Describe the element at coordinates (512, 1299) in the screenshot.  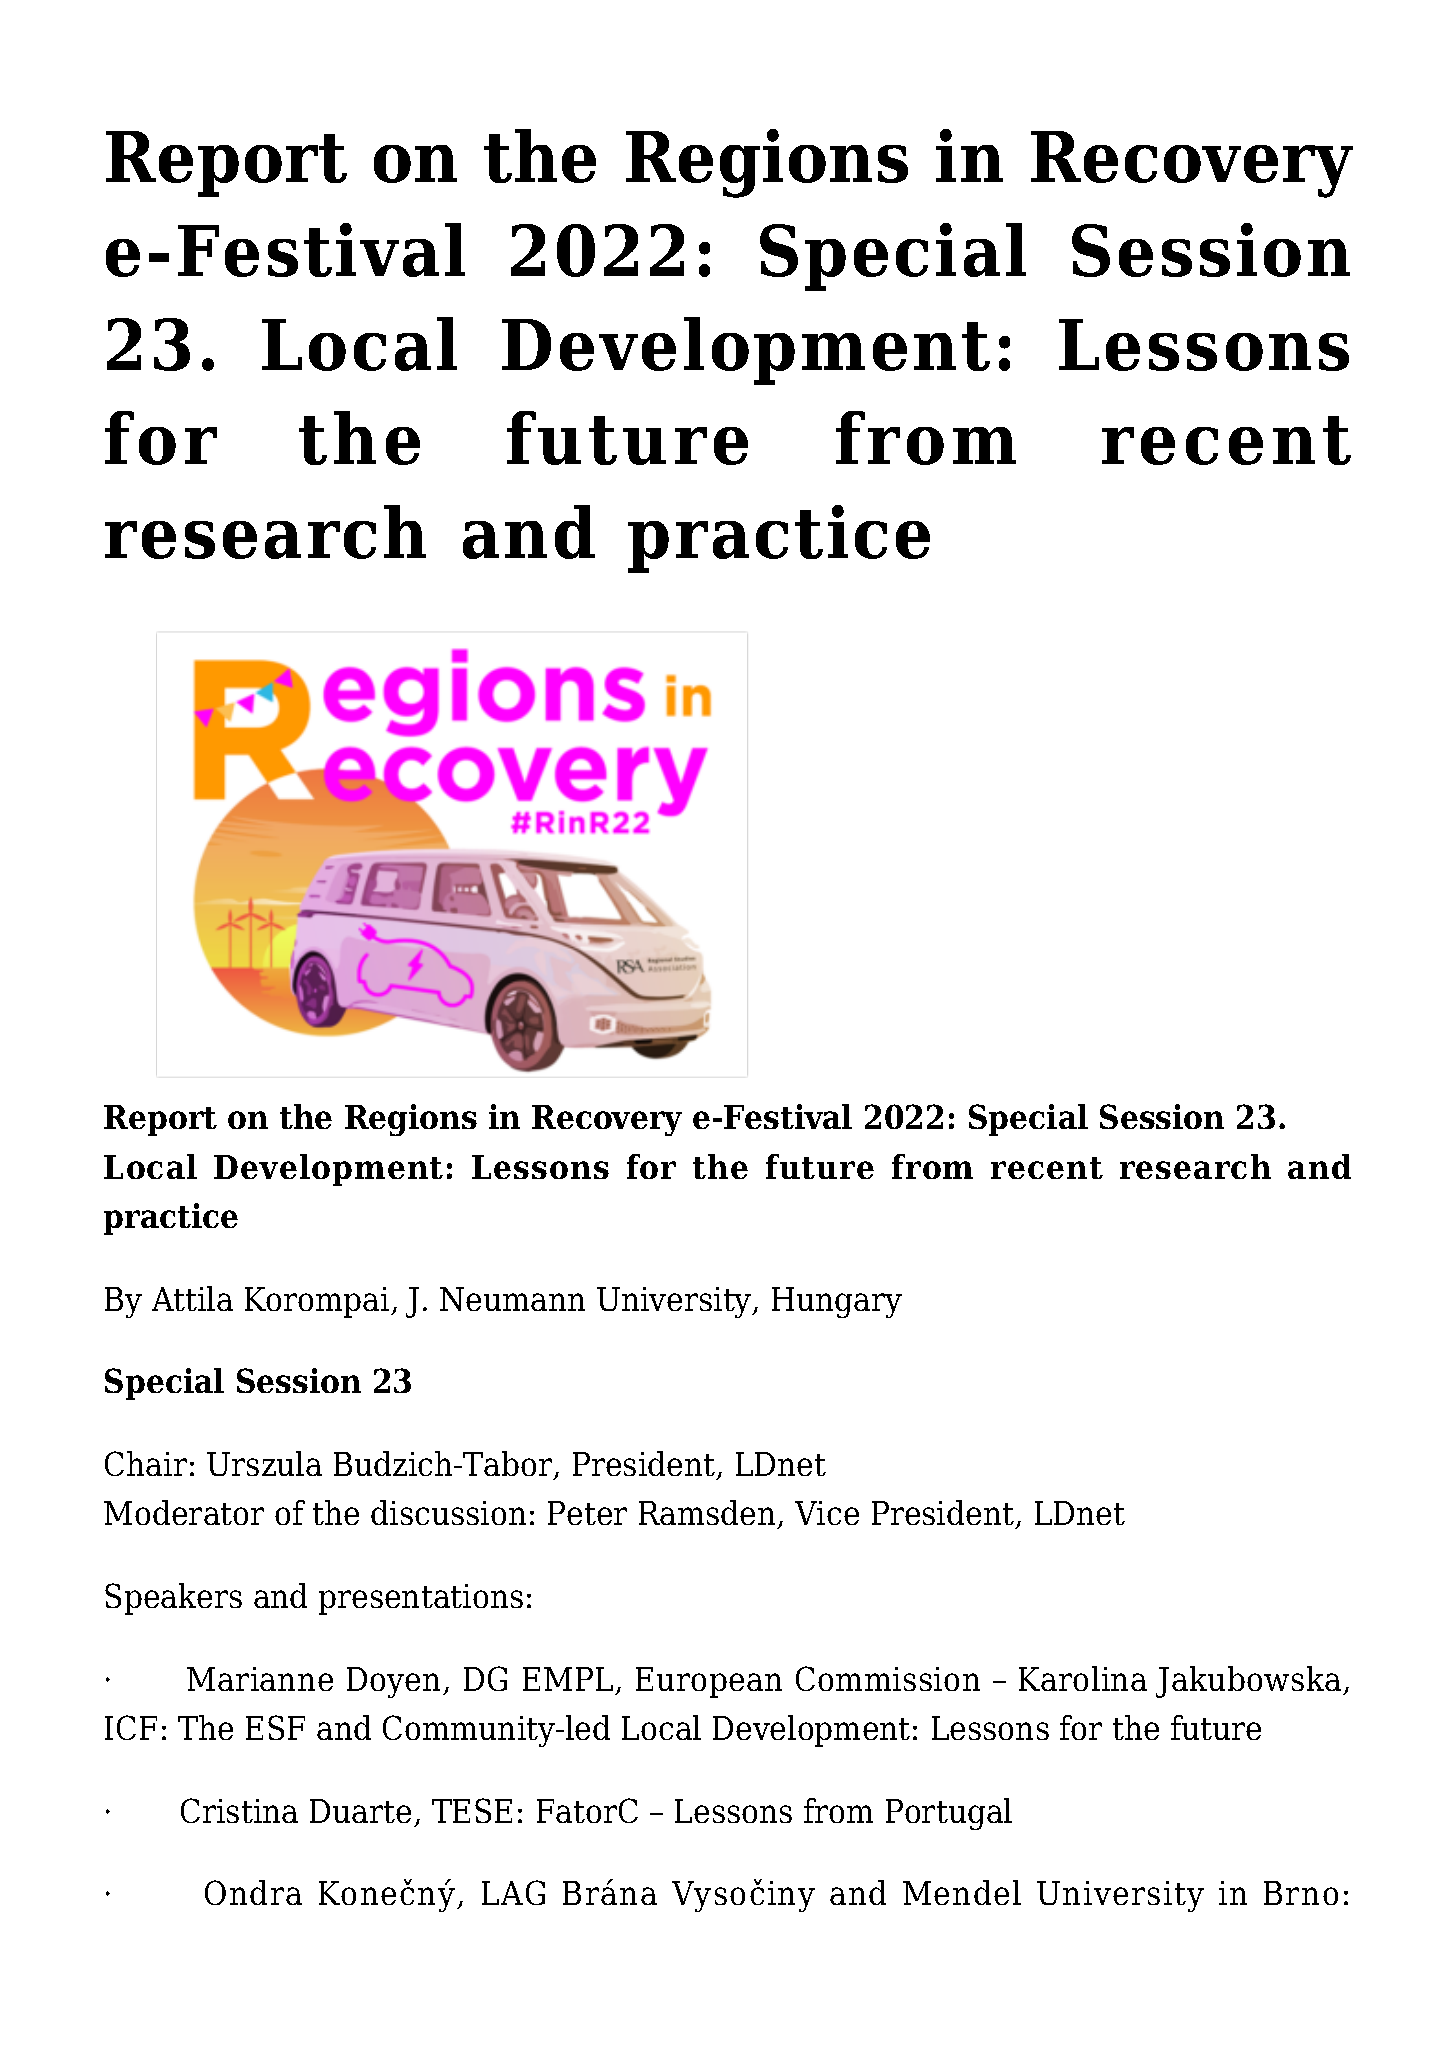
I see `Neumann` at that location.
